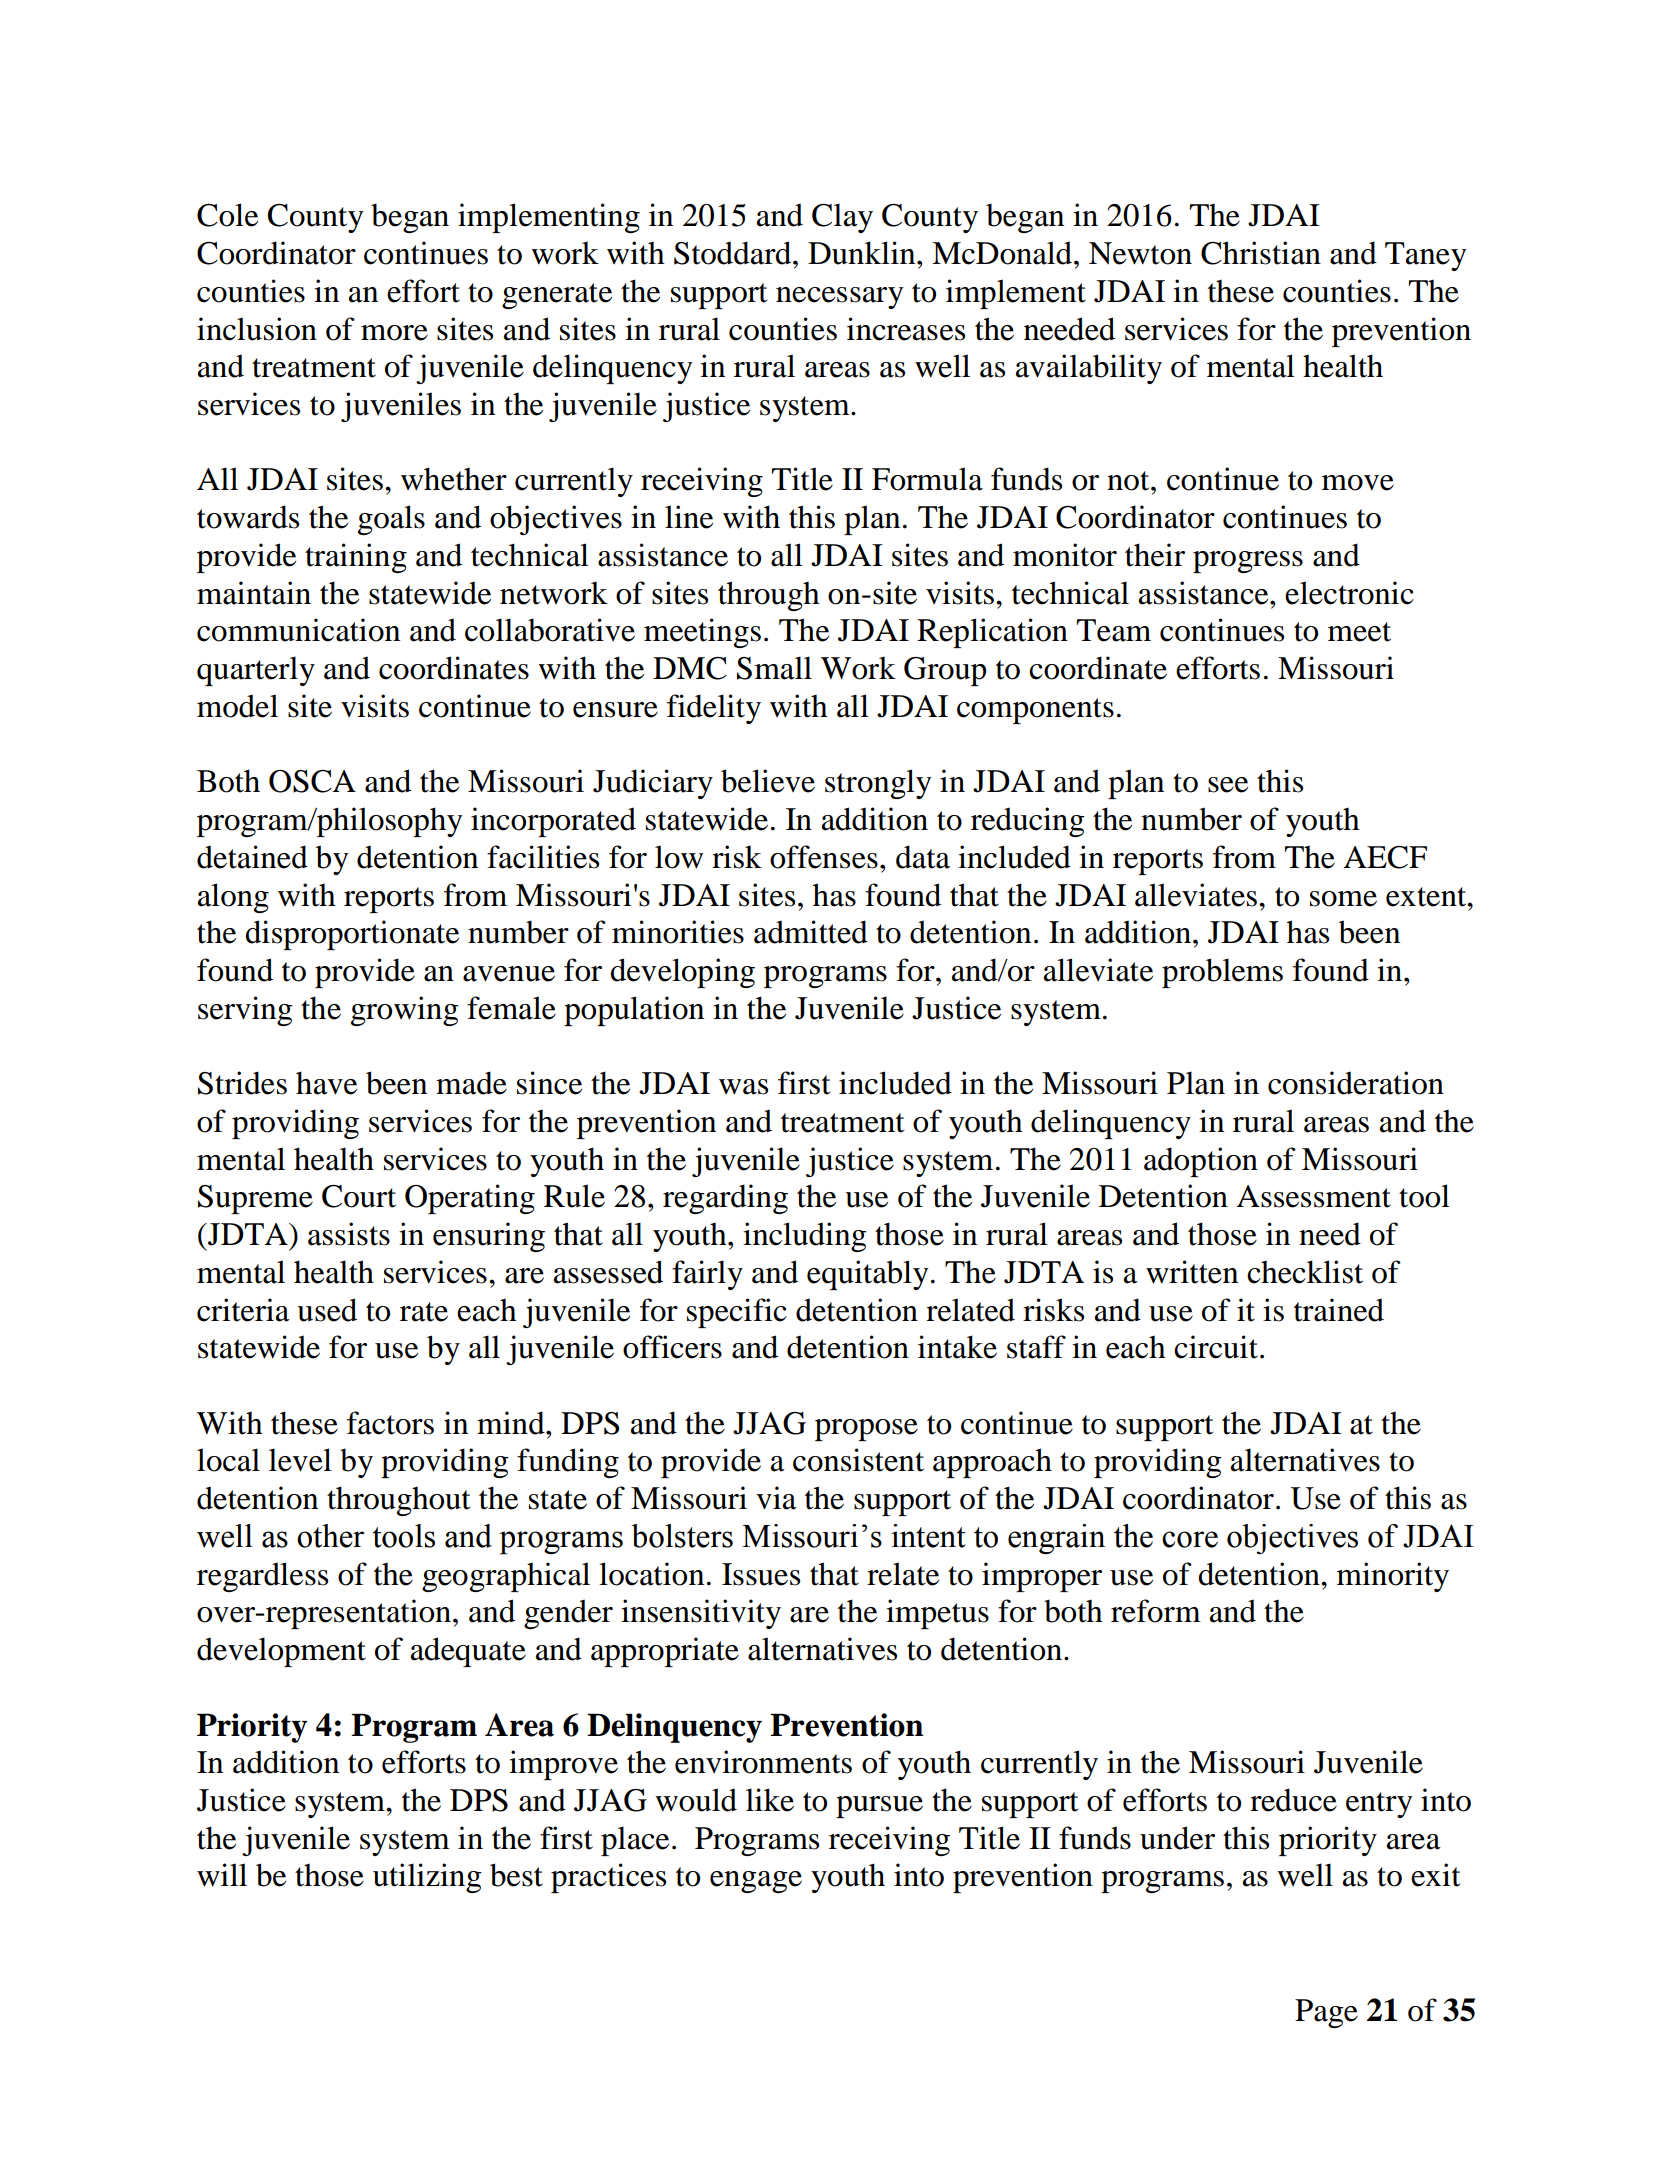  Describe the element at coordinates (390, 1423) in the page. I see `factors` at that location.
